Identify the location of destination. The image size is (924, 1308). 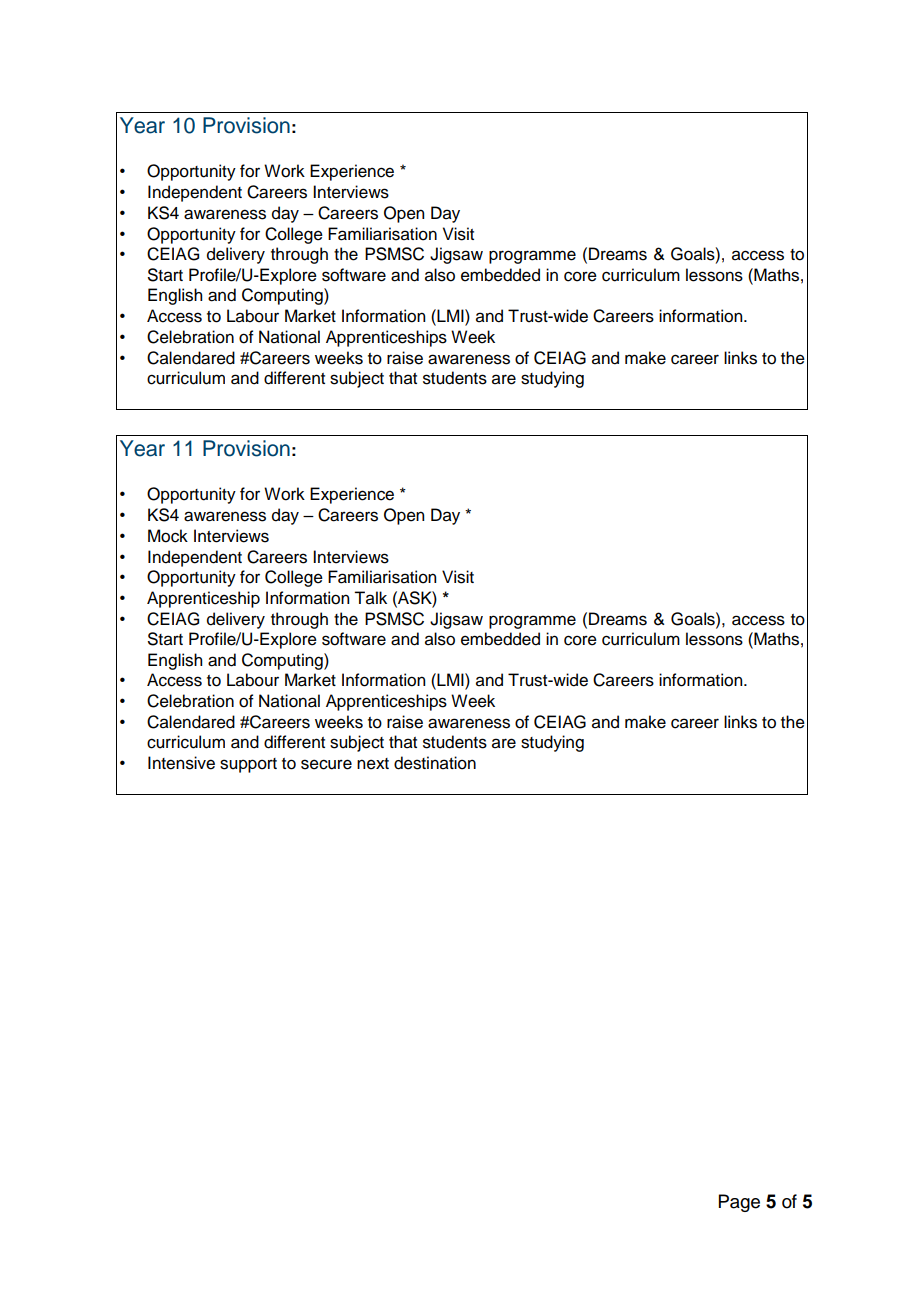
(435, 763).
